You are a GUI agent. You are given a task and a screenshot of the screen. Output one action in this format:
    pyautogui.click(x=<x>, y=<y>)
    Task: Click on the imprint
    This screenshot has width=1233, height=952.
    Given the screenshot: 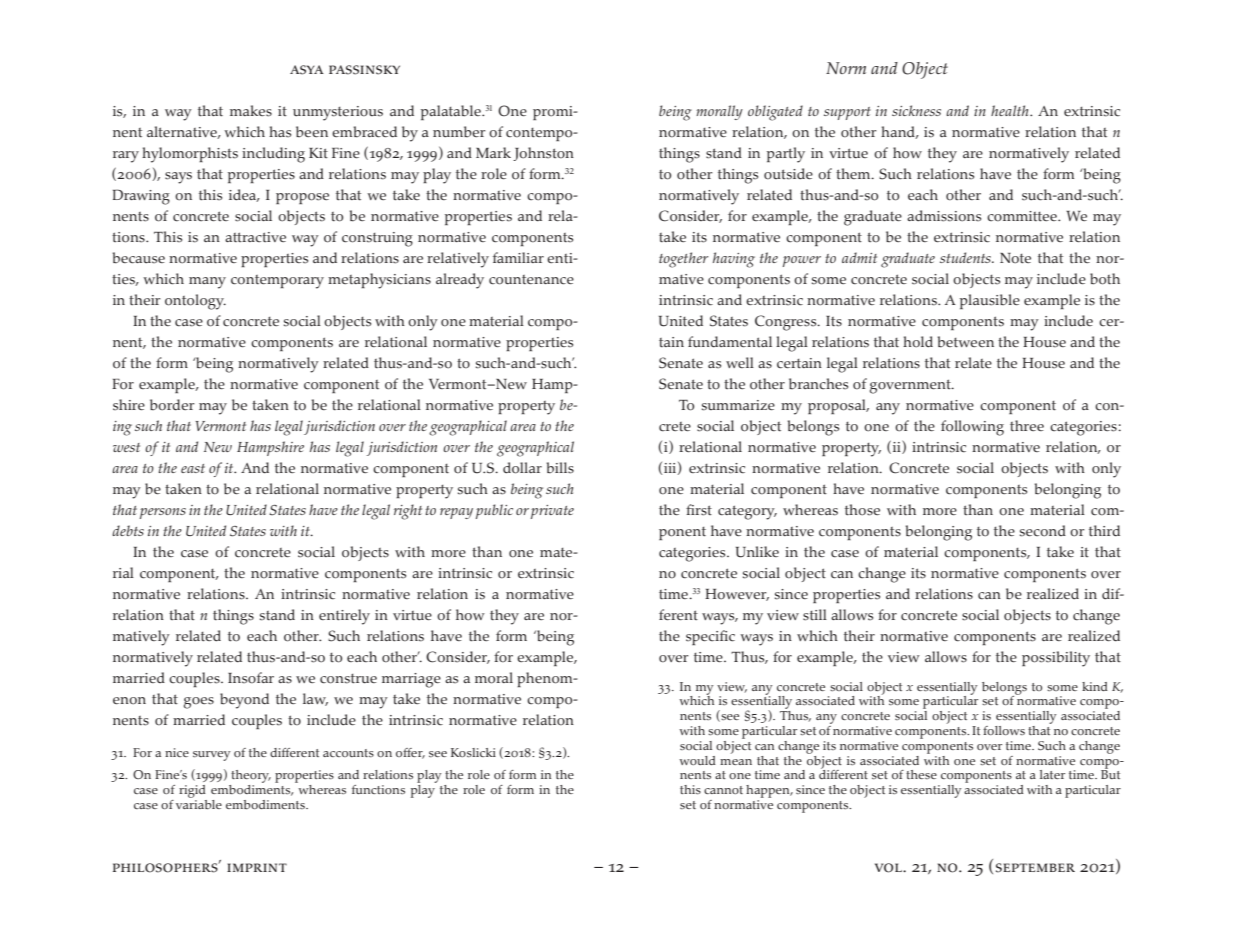 What is the action you would take?
    pyautogui.click(x=257, y=867)
